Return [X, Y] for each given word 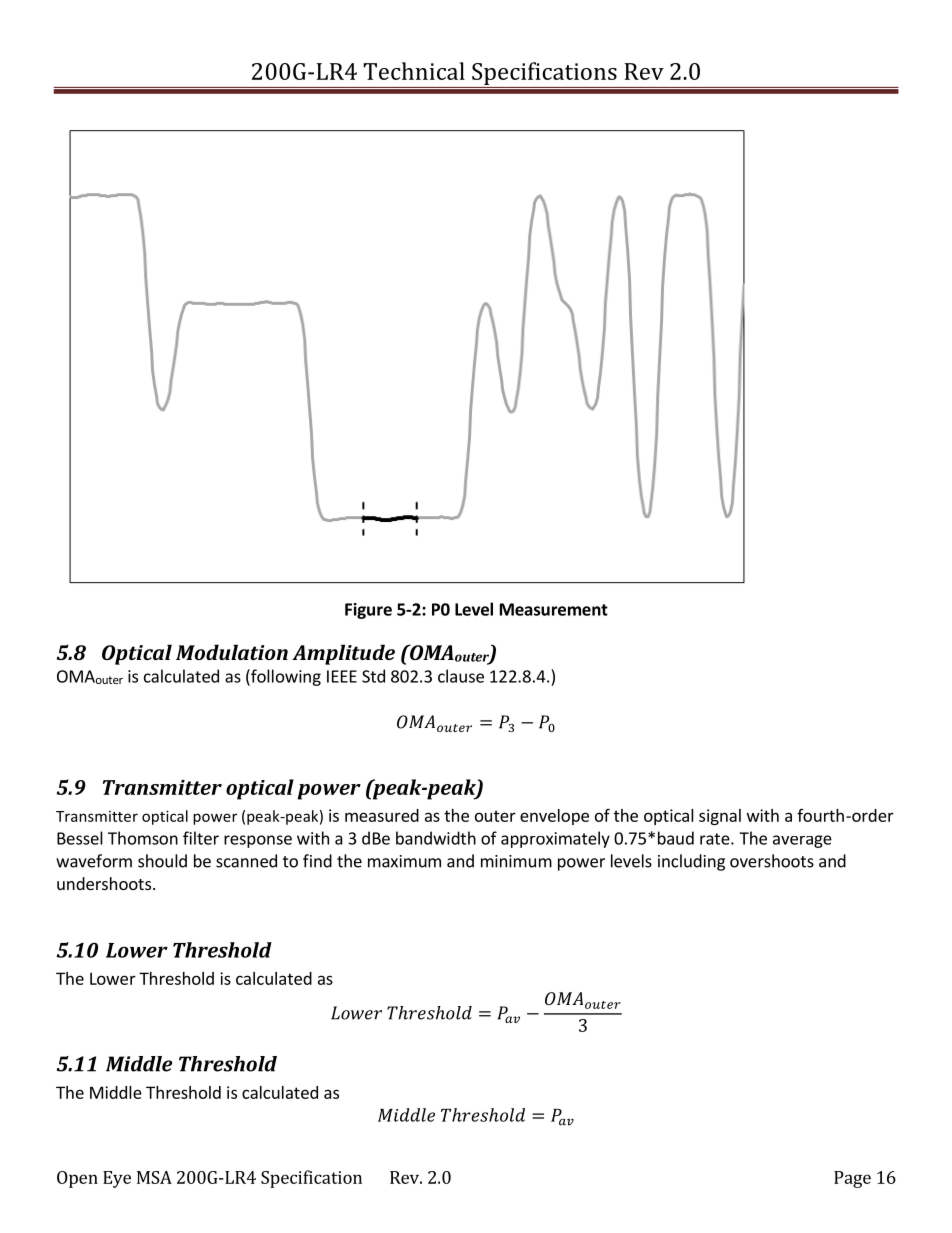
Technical [414, 71]
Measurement [554, 609]
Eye [117, 1179]
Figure [368, 611]
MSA [154, 1177]
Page [852, 1179]
